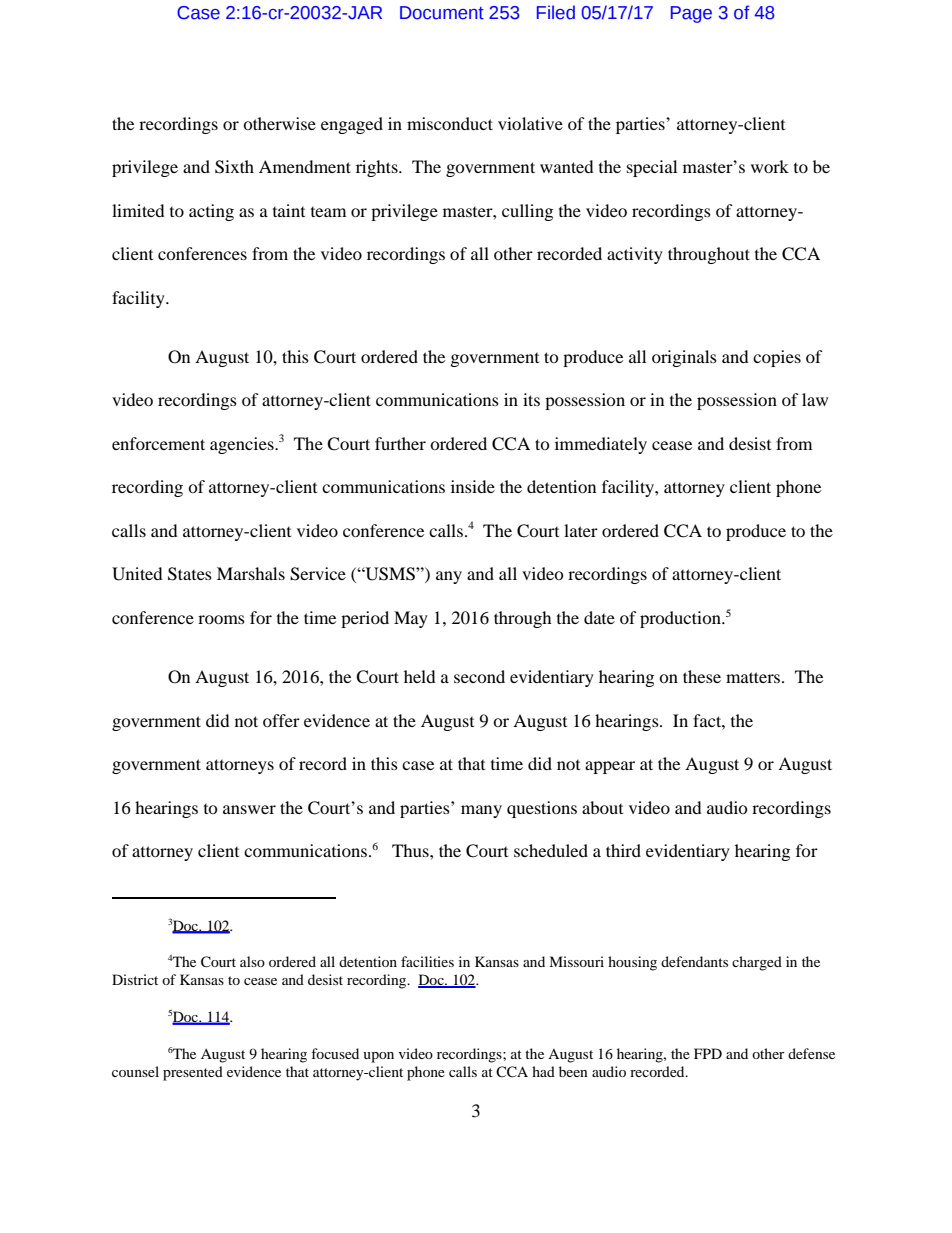 The image size is (952, 1233). Describe the element at coordinates (691, 14) in the screenshot. I see `Page` at that location.
